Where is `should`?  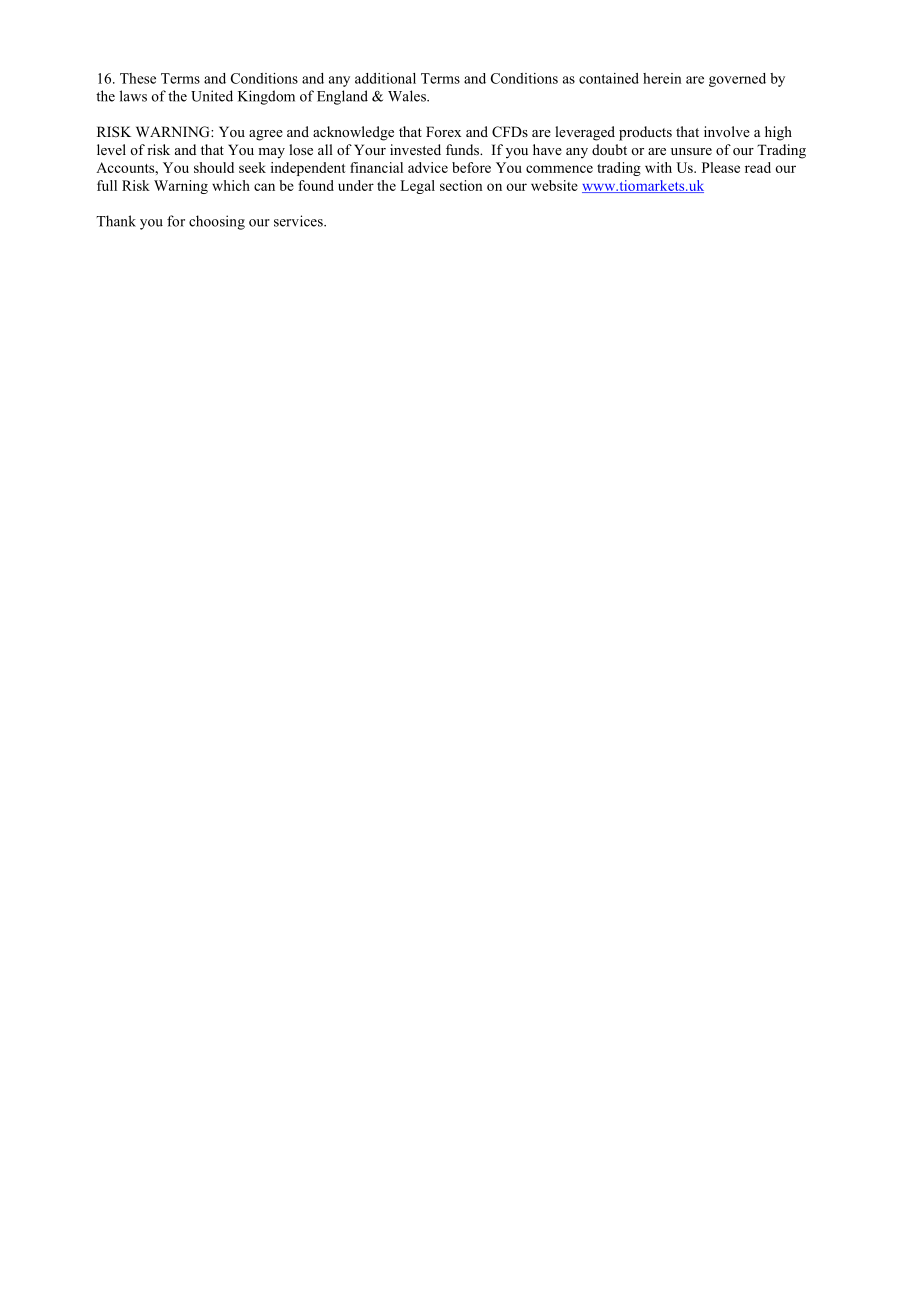 should is located at coordinates (214, 167).
